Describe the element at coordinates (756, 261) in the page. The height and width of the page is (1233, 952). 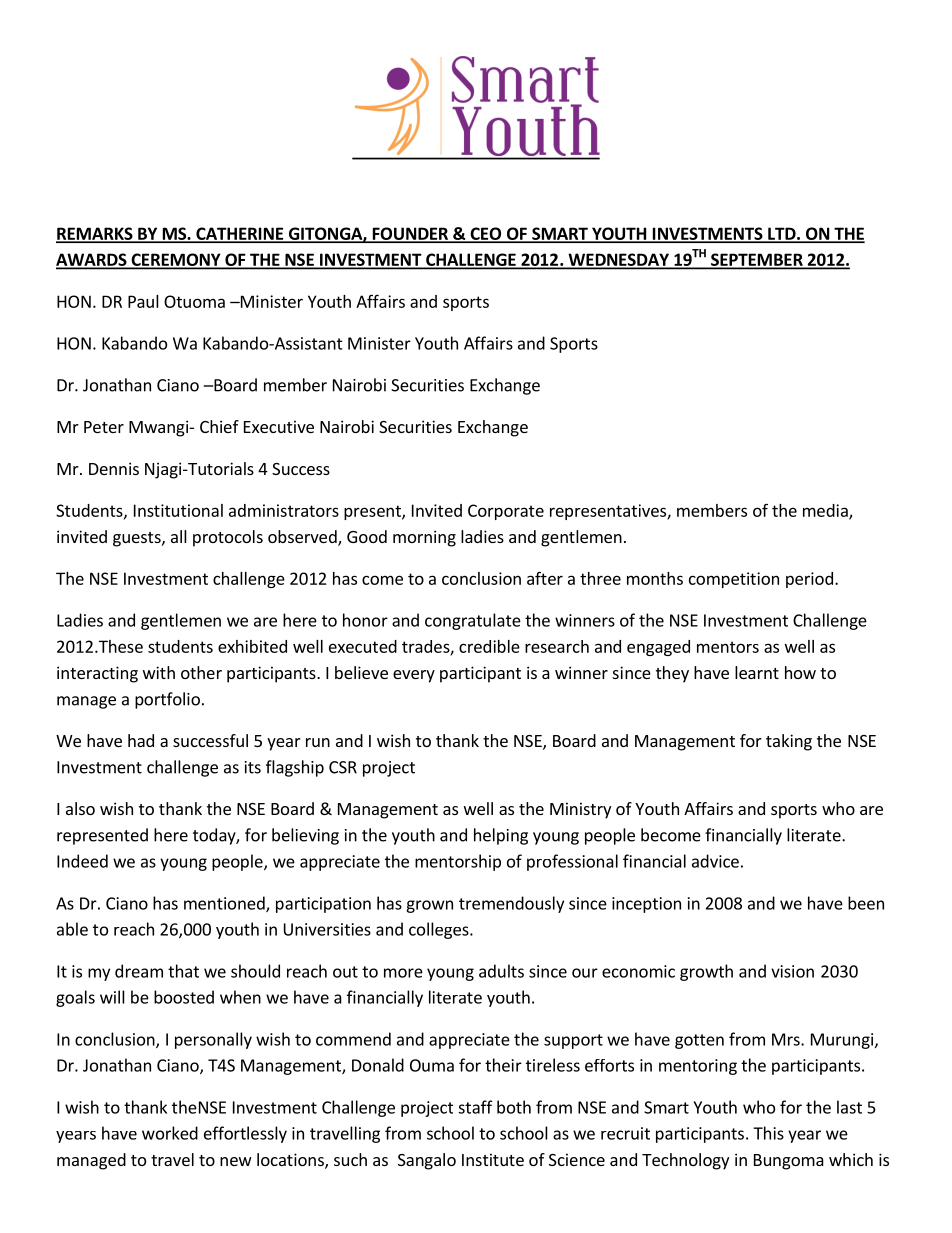
I see `SEPTEMBER` at that location.
